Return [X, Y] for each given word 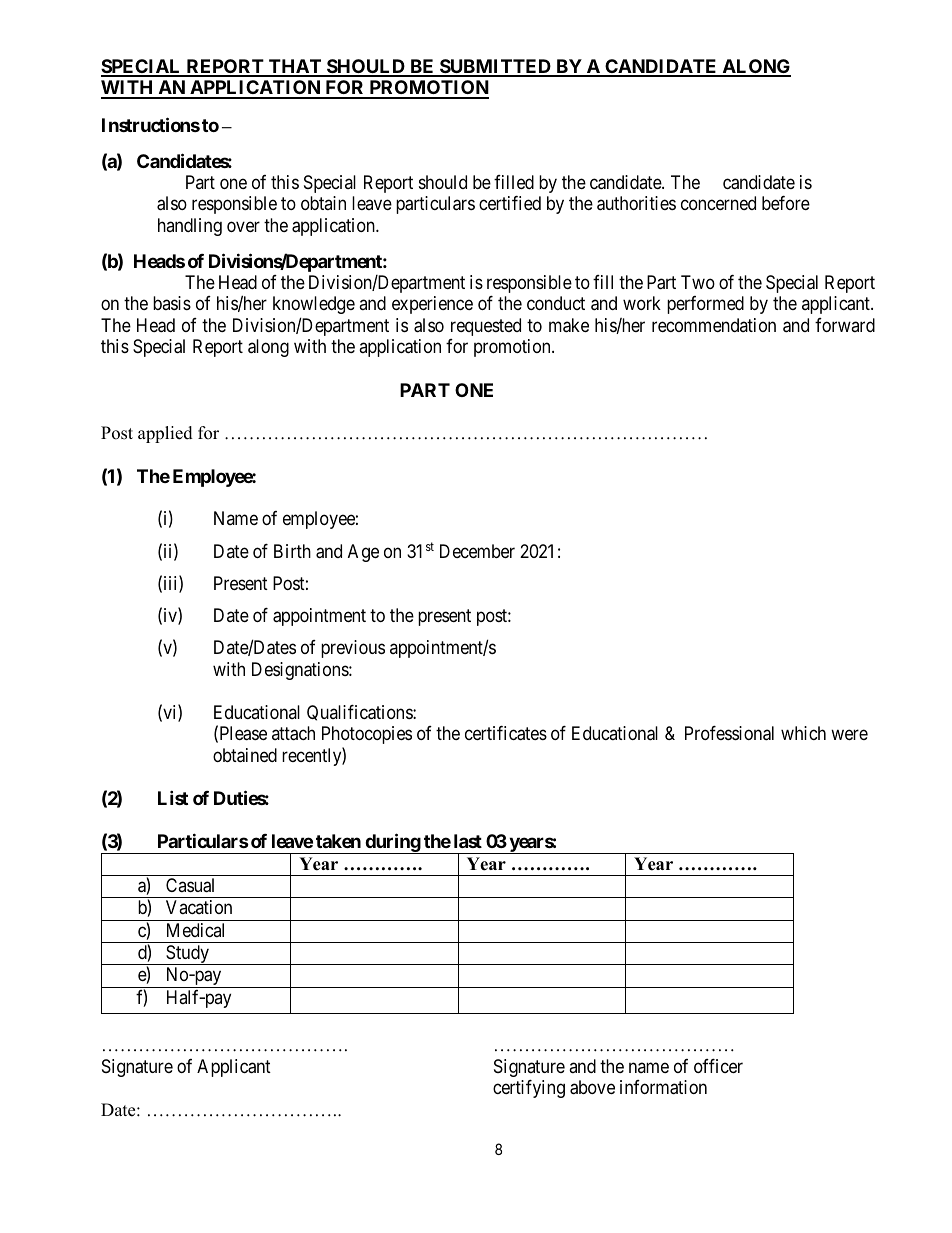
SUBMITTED [495, 67]
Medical [195, 930]
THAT [295, 67]
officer [718, 1066]
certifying [529, 1089]
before [786, 203]
